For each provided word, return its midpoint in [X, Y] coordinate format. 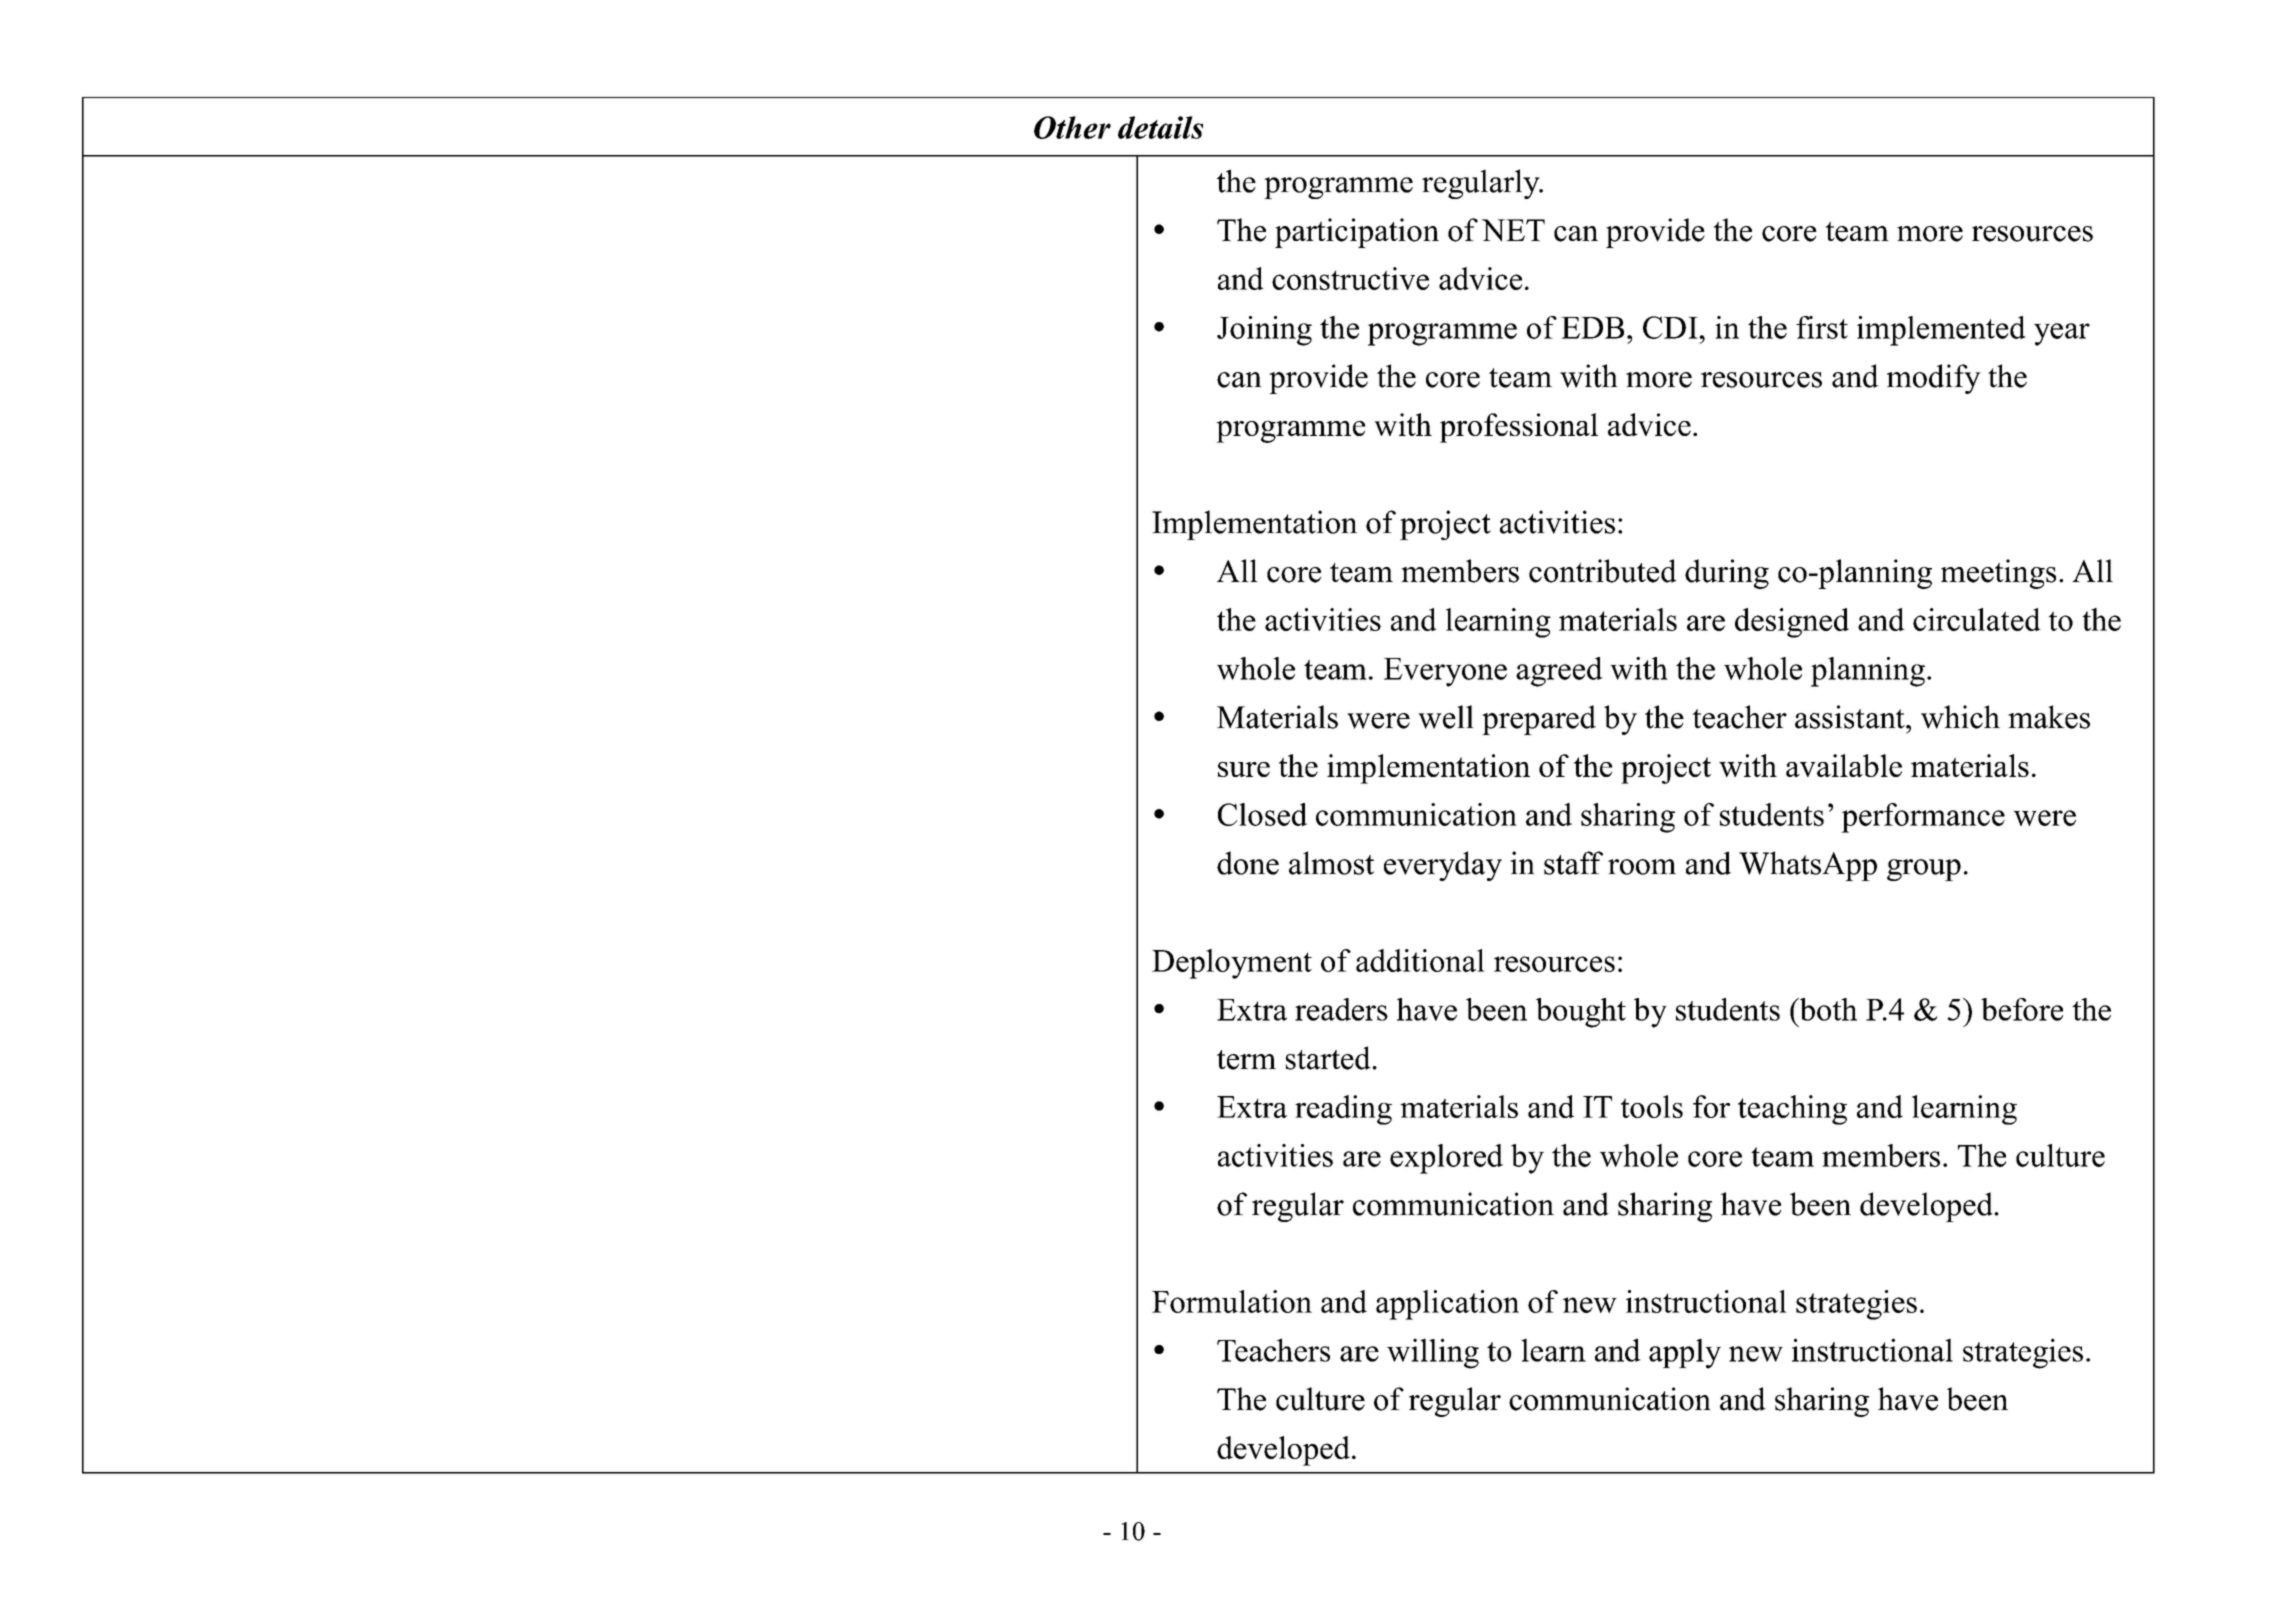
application [1447, 1305]
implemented [1941, 331]
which [1960, 717]
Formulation [1232, 1301]
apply [1685, 1353]
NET [1513, 230]
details [1160, 127]
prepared [1539, 720]
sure [1244, 769]
